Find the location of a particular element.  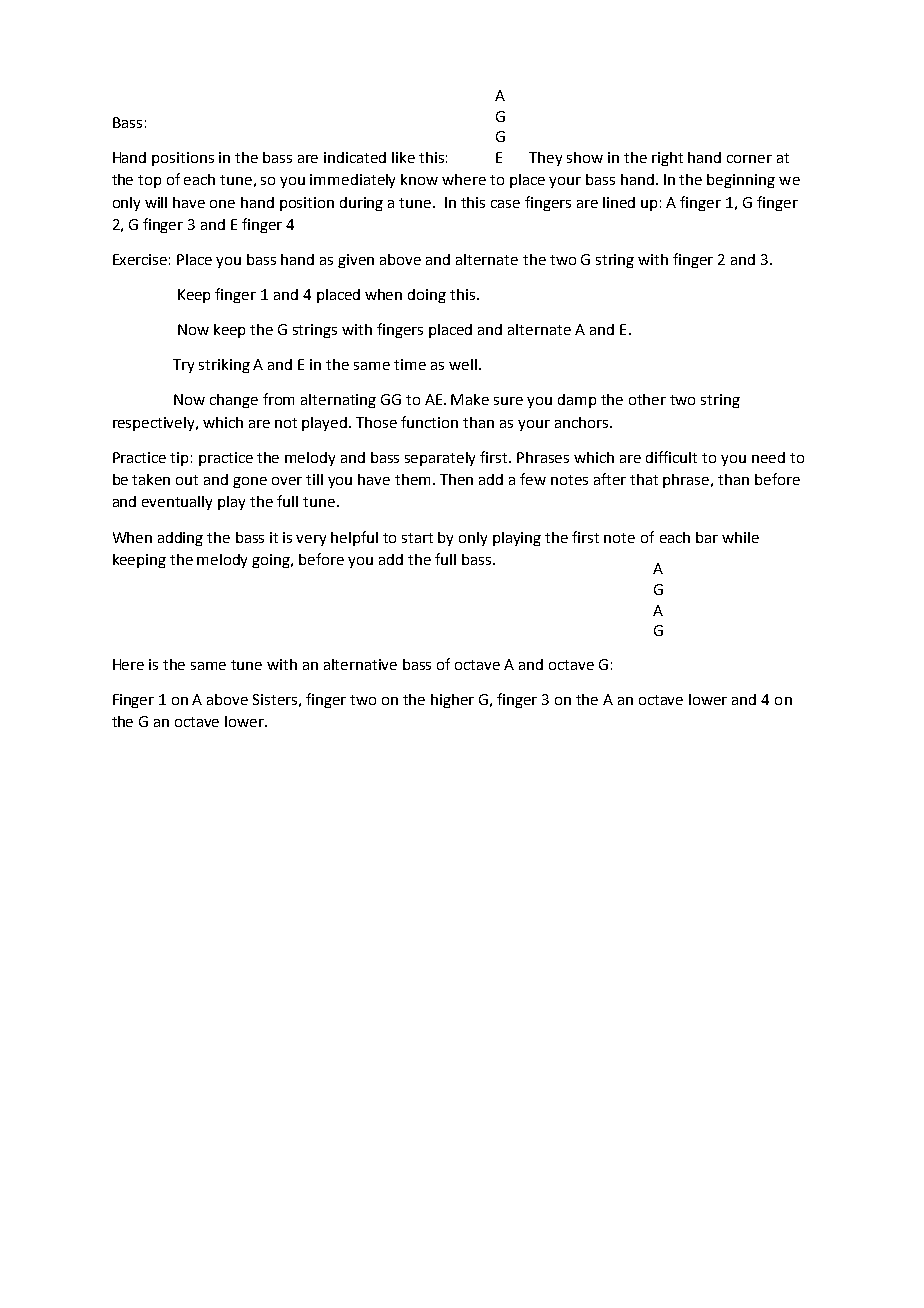

right is located at coordinates (667, 159).
